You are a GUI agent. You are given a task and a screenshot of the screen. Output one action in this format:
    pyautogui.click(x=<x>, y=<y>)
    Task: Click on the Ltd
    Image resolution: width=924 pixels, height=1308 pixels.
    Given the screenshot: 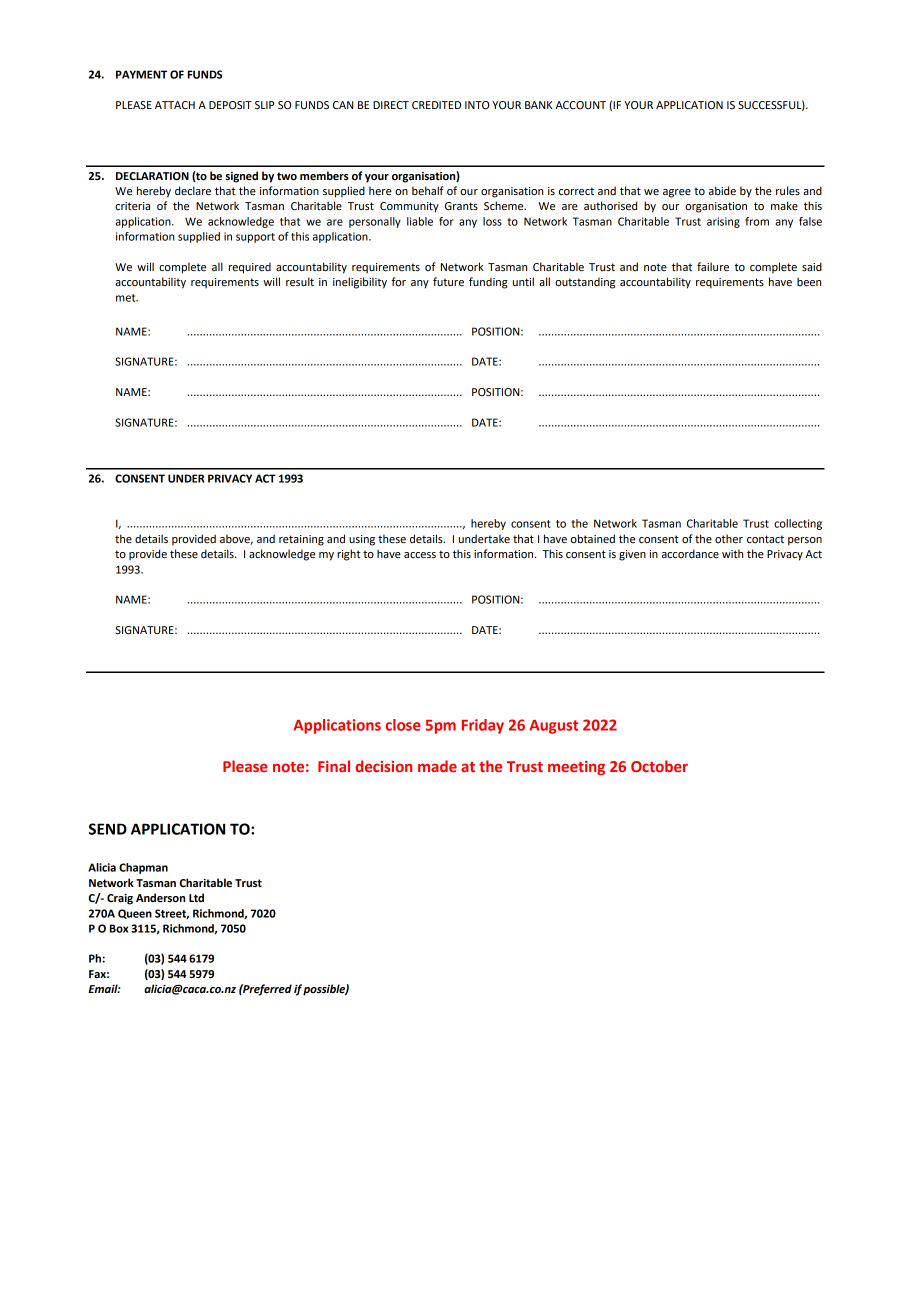 What is the action you would take?
    pyautogui.click(x=196, y=897)
